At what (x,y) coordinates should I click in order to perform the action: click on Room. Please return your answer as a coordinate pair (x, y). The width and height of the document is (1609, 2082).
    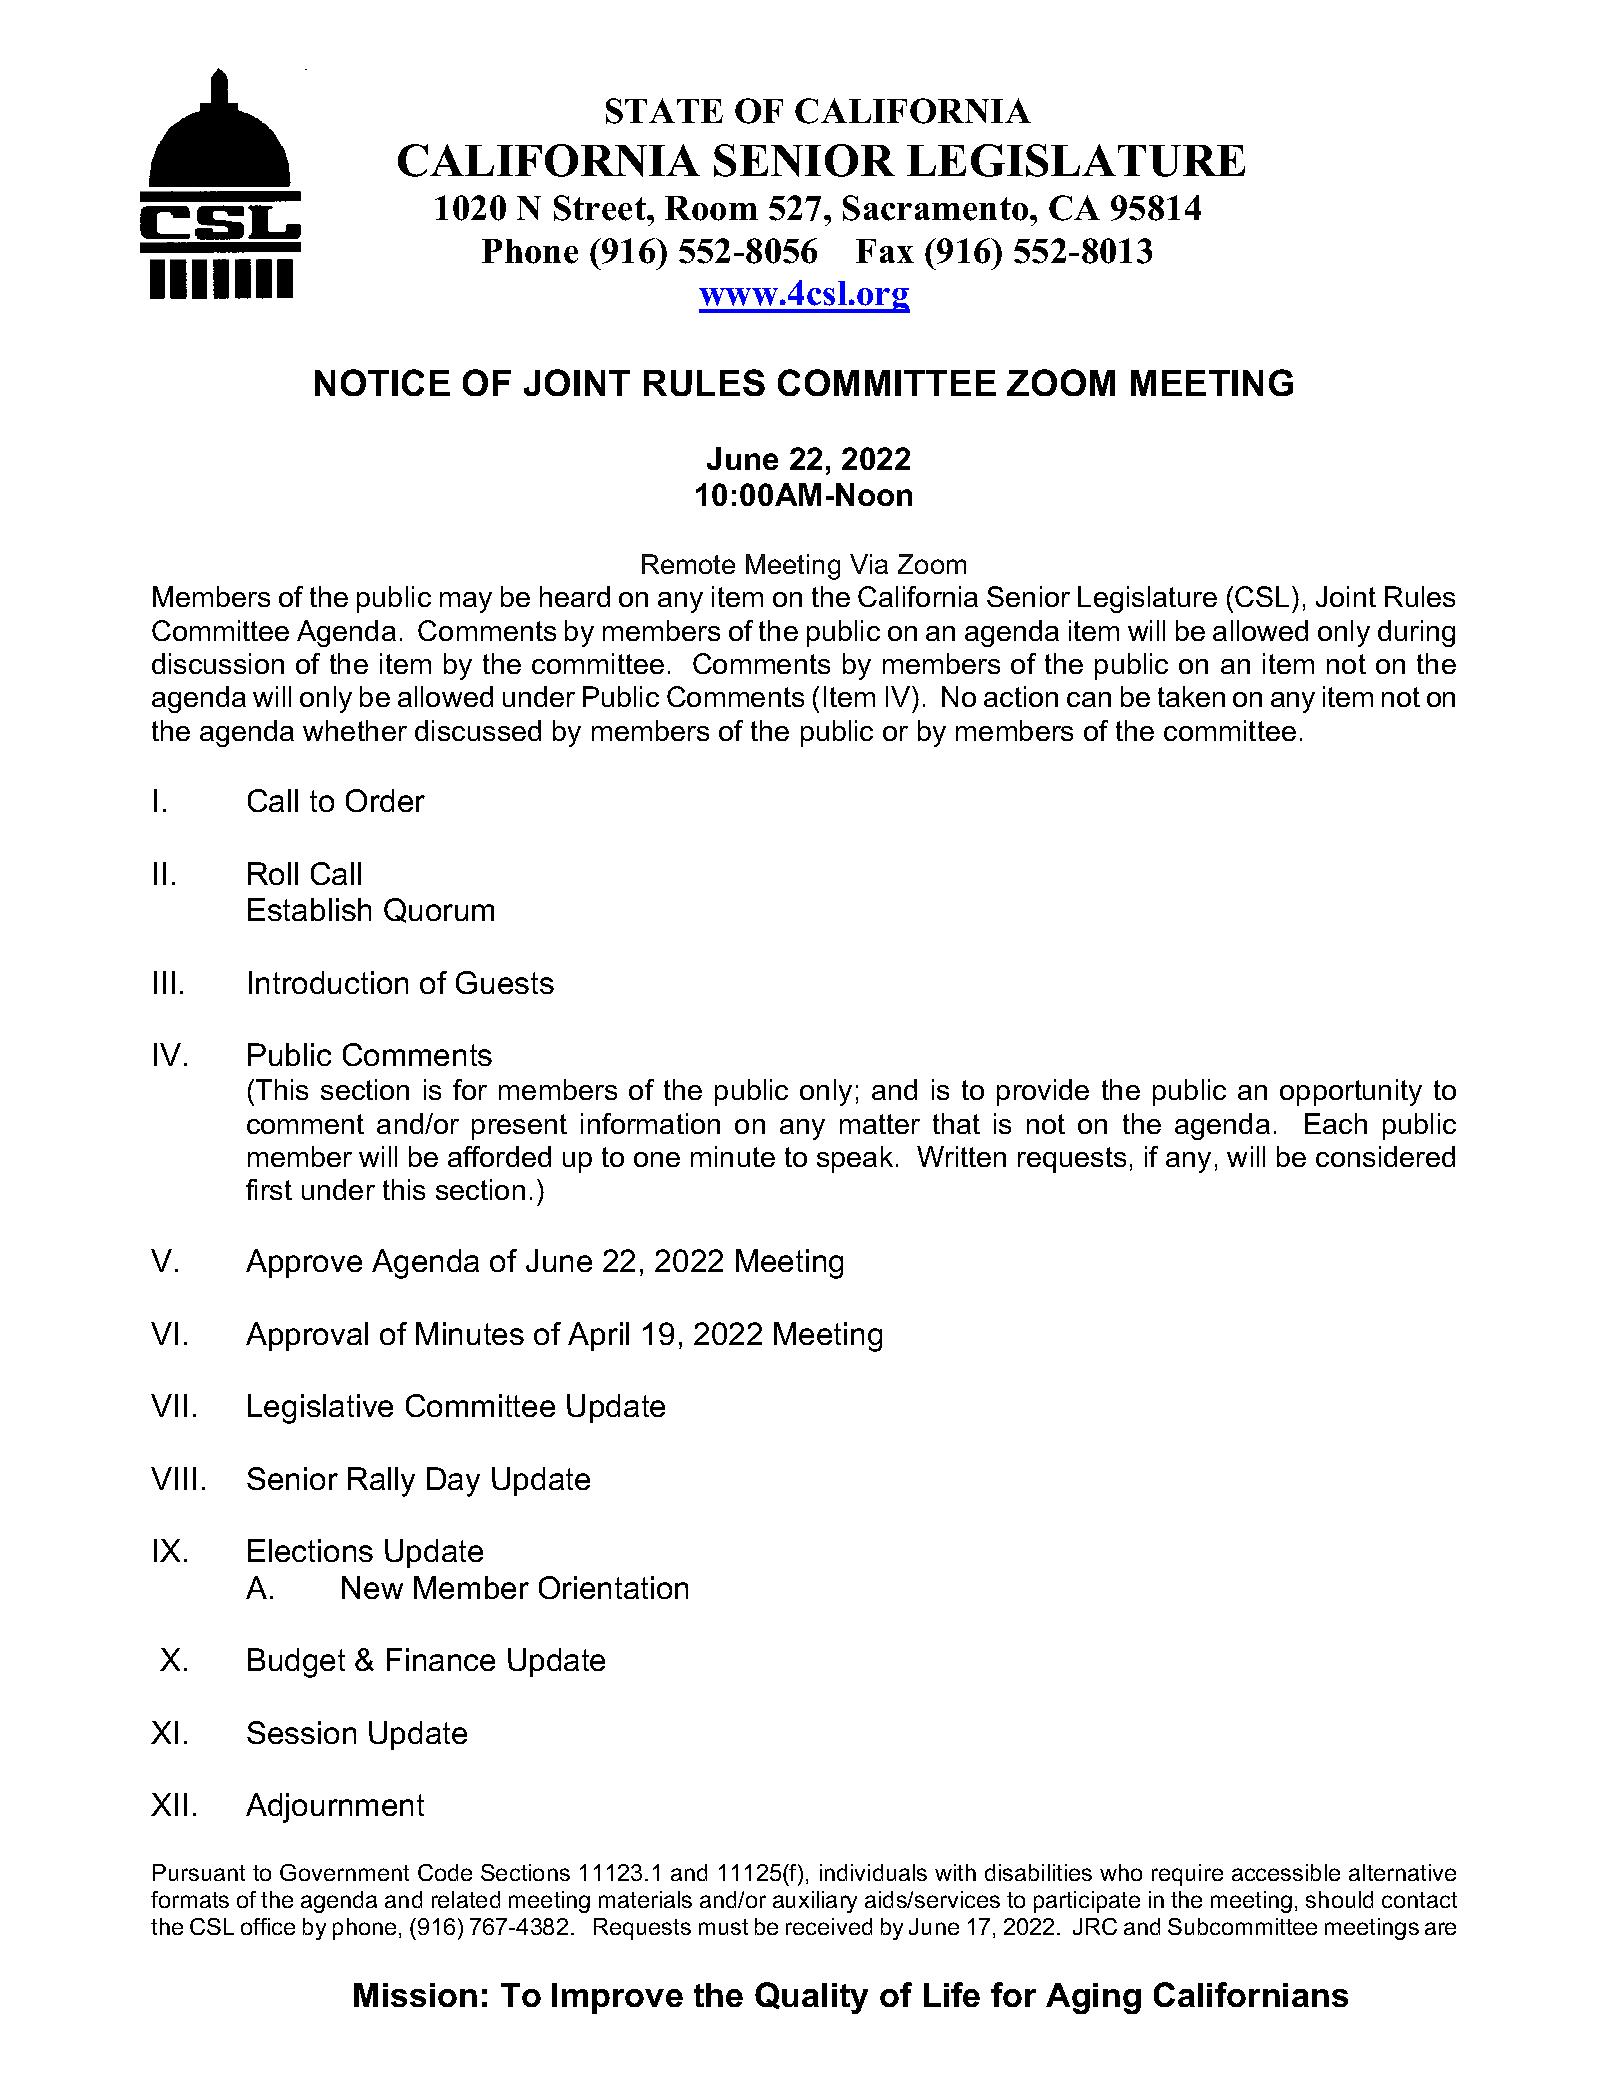
    Looking at the image, I should click on (711, 208).
